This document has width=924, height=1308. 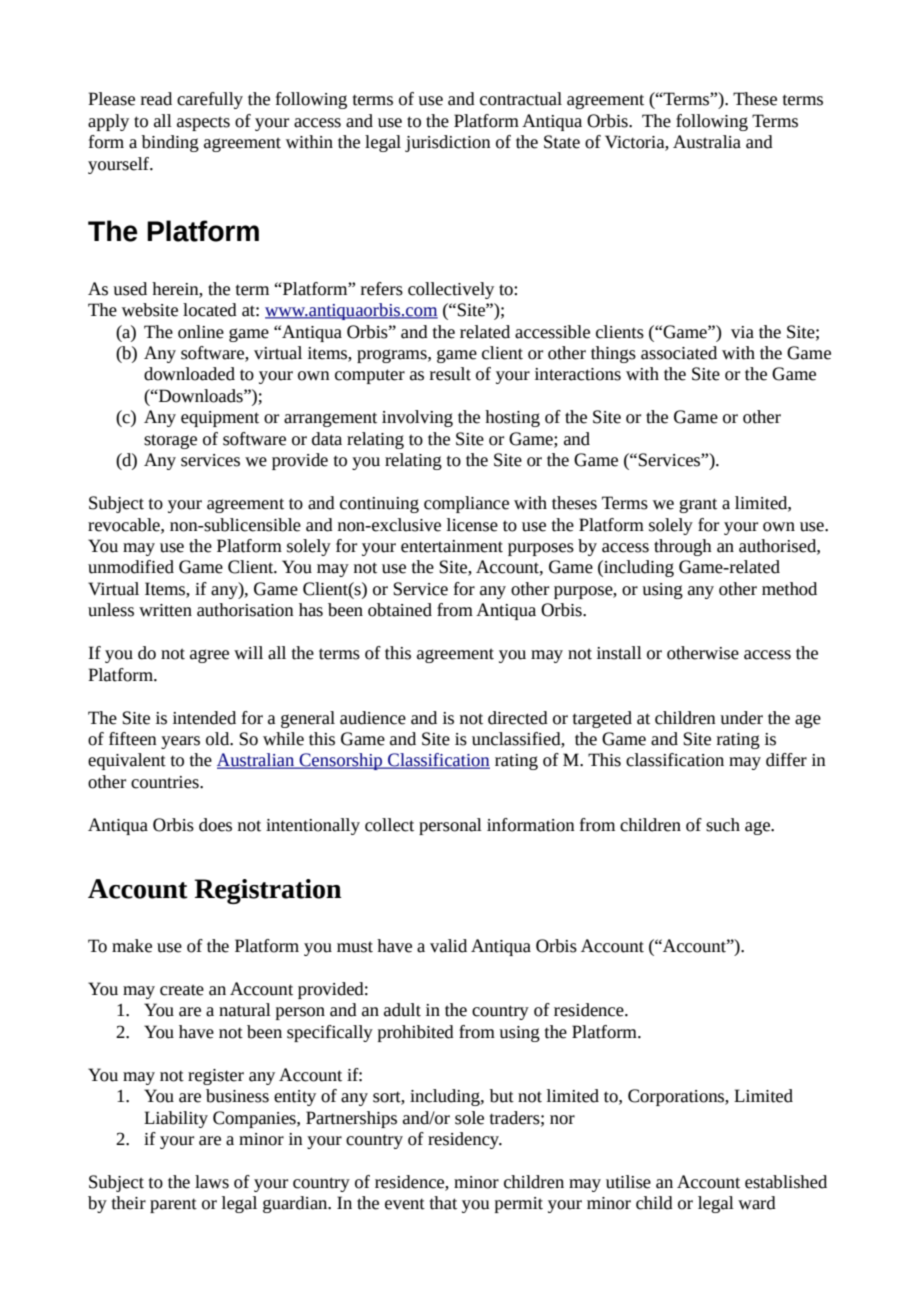 What do you see at coordinates (212, 1182) in the document?
I see `laws` at bounding box center [212, 1182].
